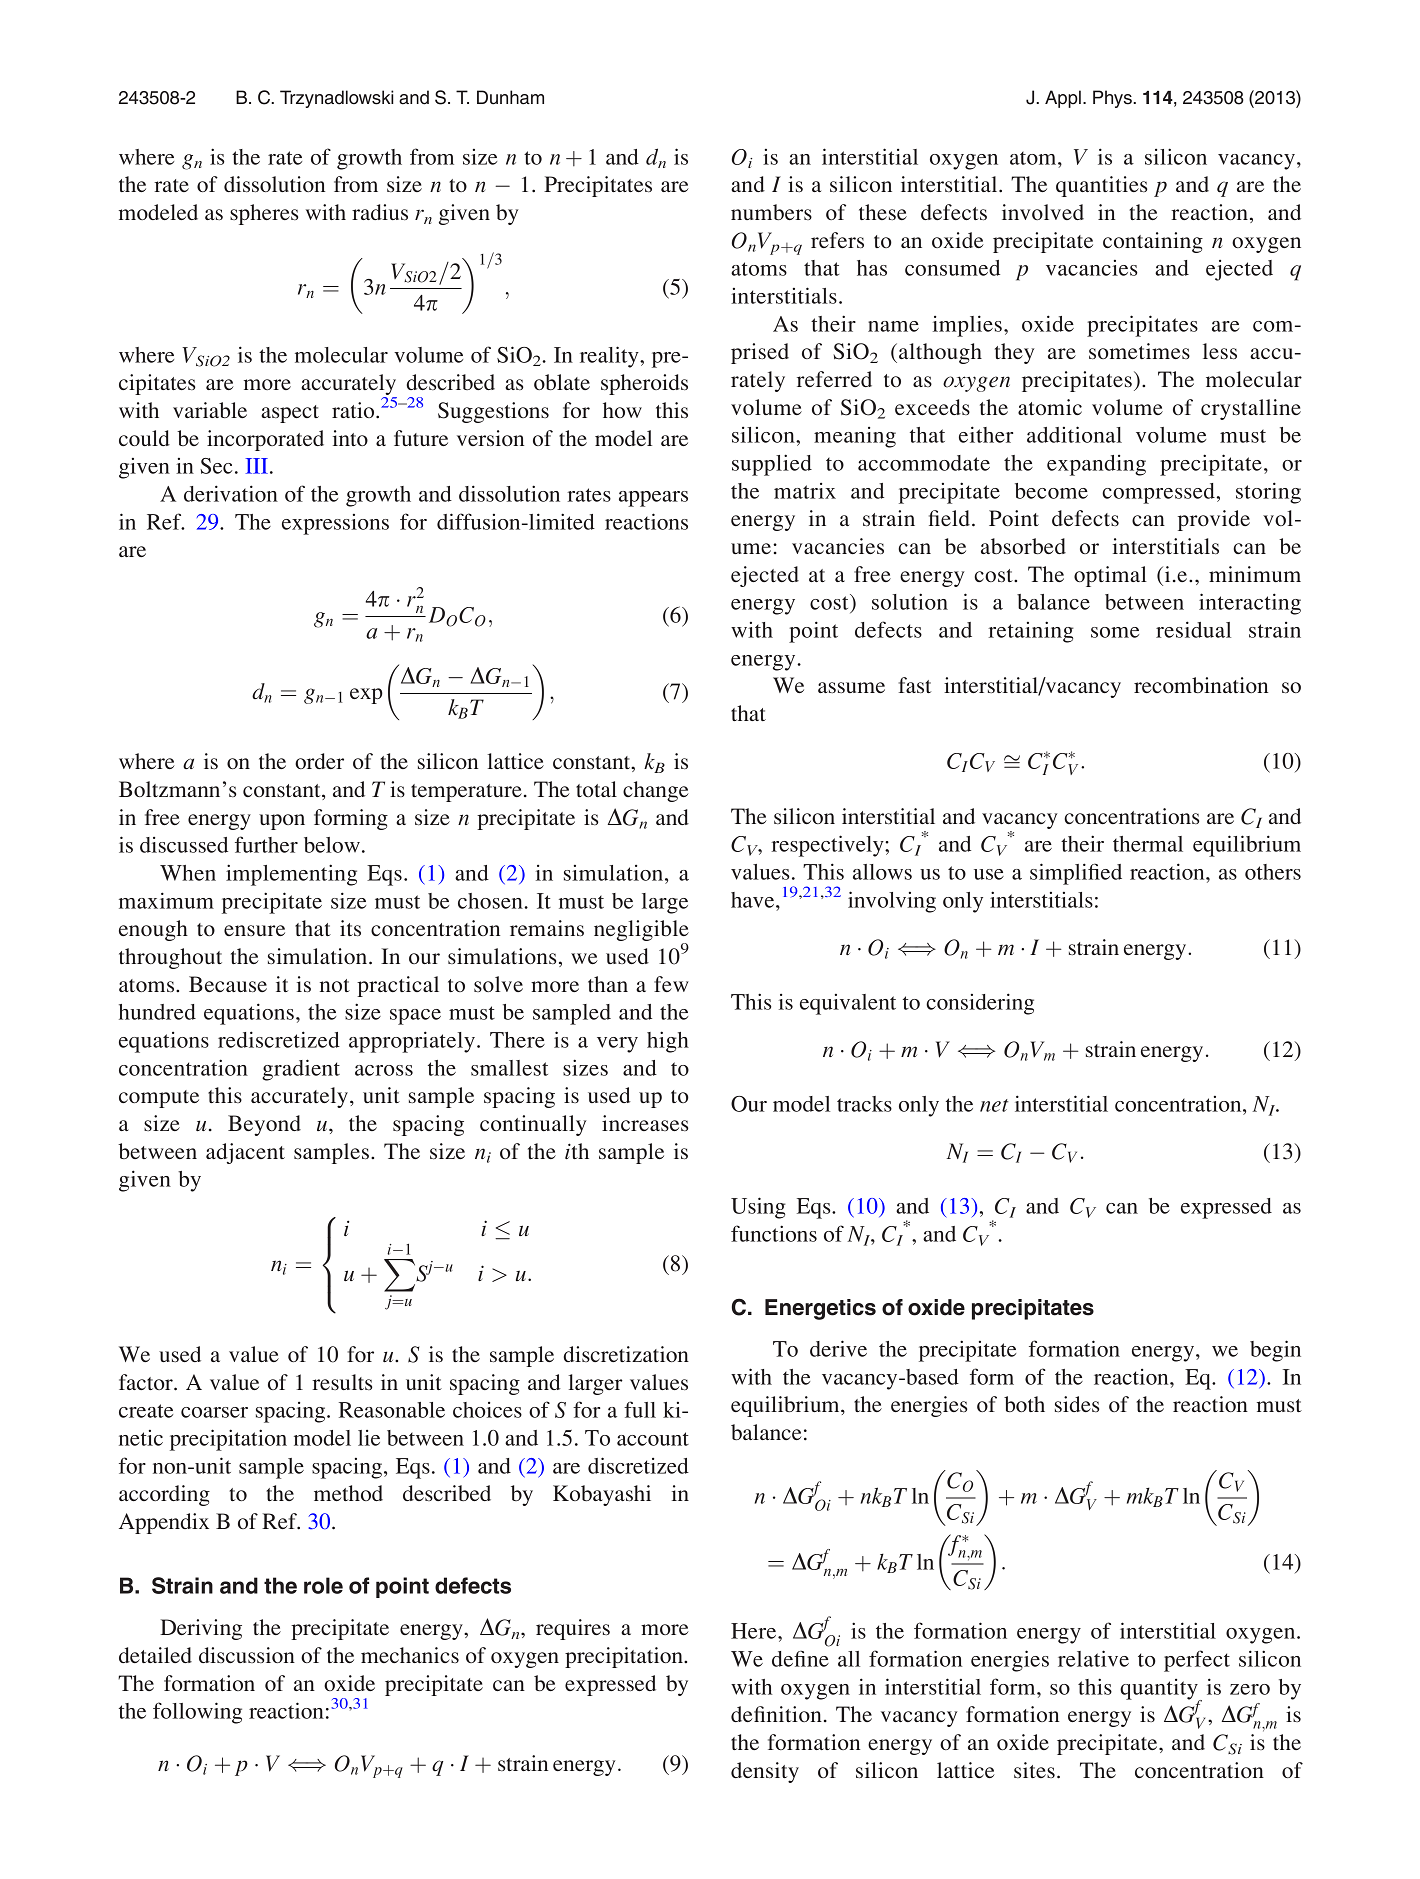 Image resolution: width=1420 pixels, height=1879 pixels. Describe the element at coordinates (656, 791) in the page. I see `change` at that location.
